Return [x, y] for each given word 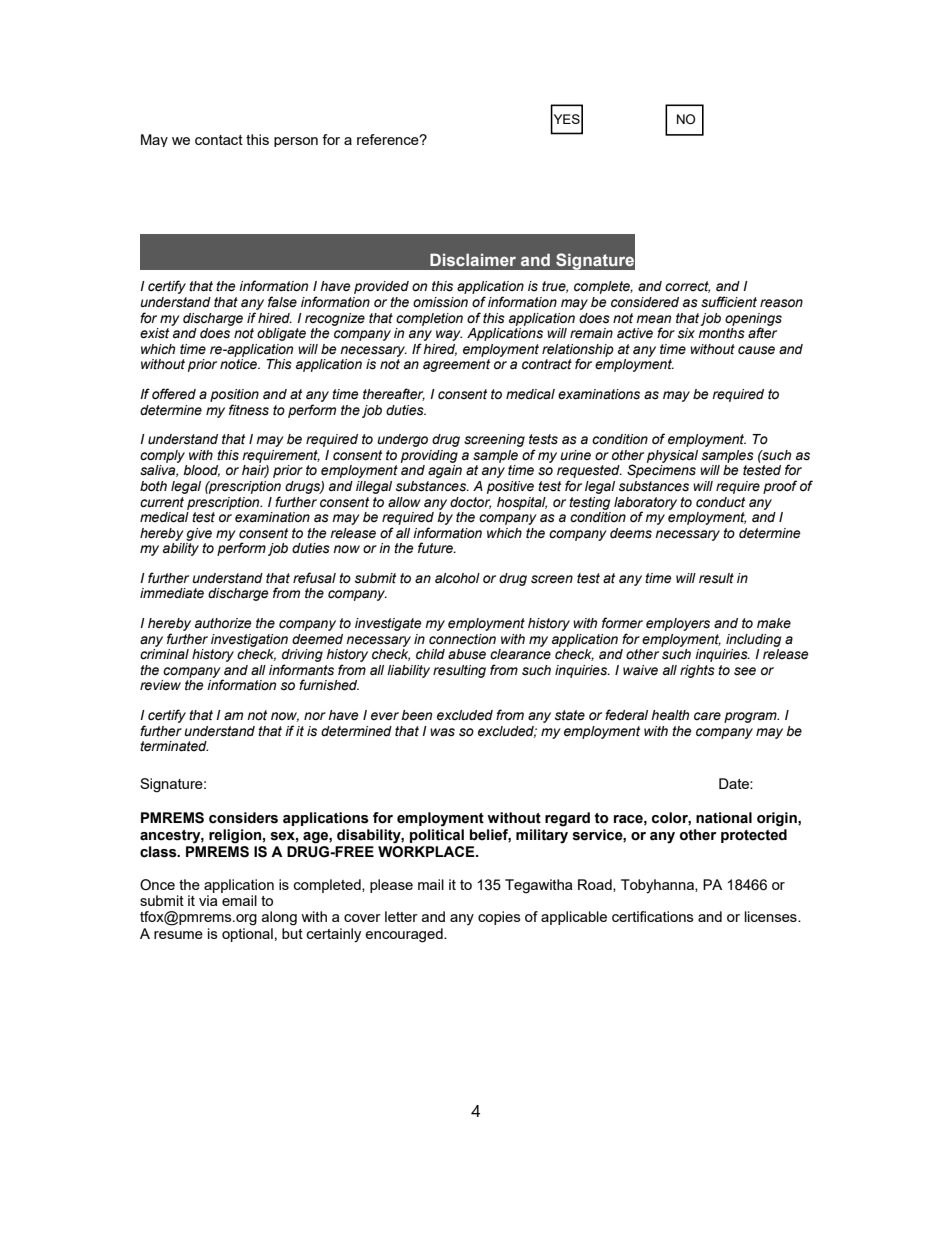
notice [240, 364]
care [707, 716]
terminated [174, 746]
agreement [456, 365]
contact [219, 140]
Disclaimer [473, 259]
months [721, 333]
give [199, 534]
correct [687, 287]
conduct [720, 502]
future [436, 547]
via [208, 900]
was [442, 732]
